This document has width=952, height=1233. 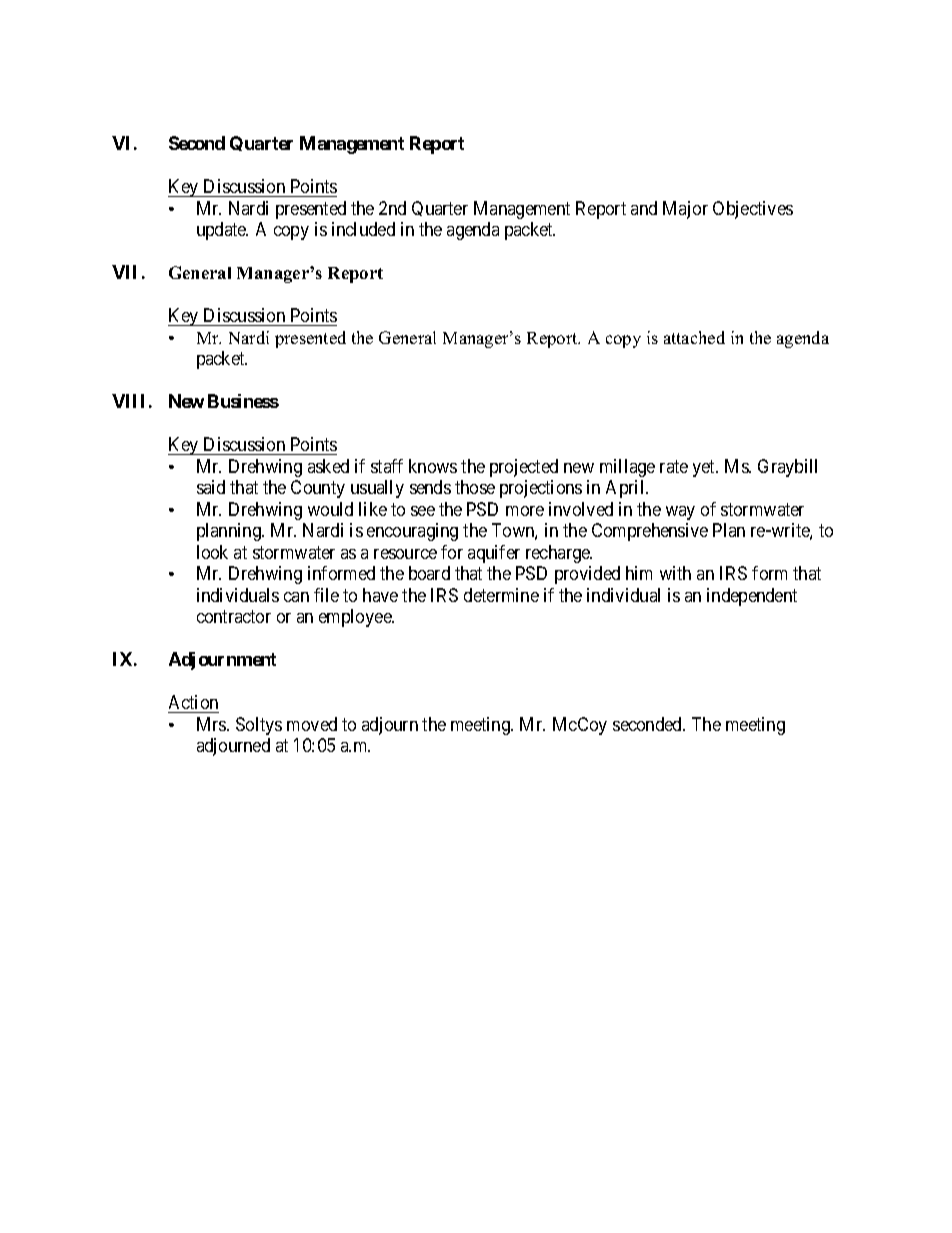 I want to click on Action, so click(x=193, y=702).
